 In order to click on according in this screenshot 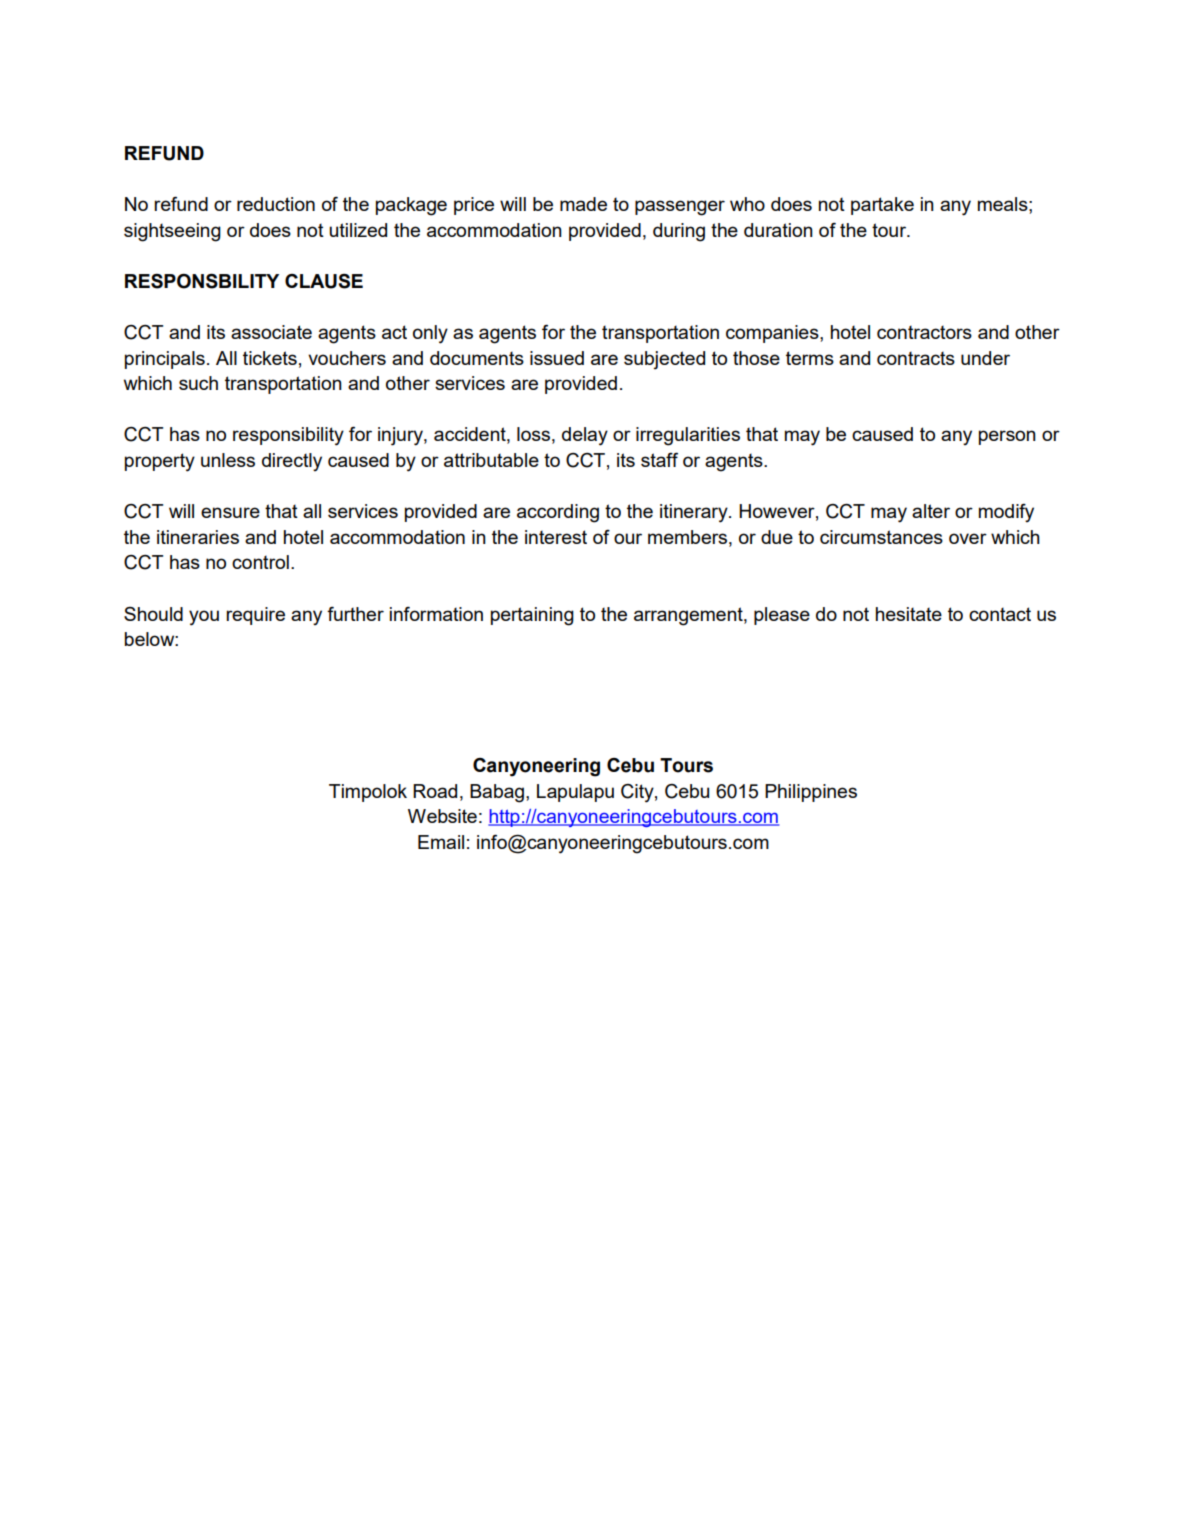, I will do `click(558, 513)`.
